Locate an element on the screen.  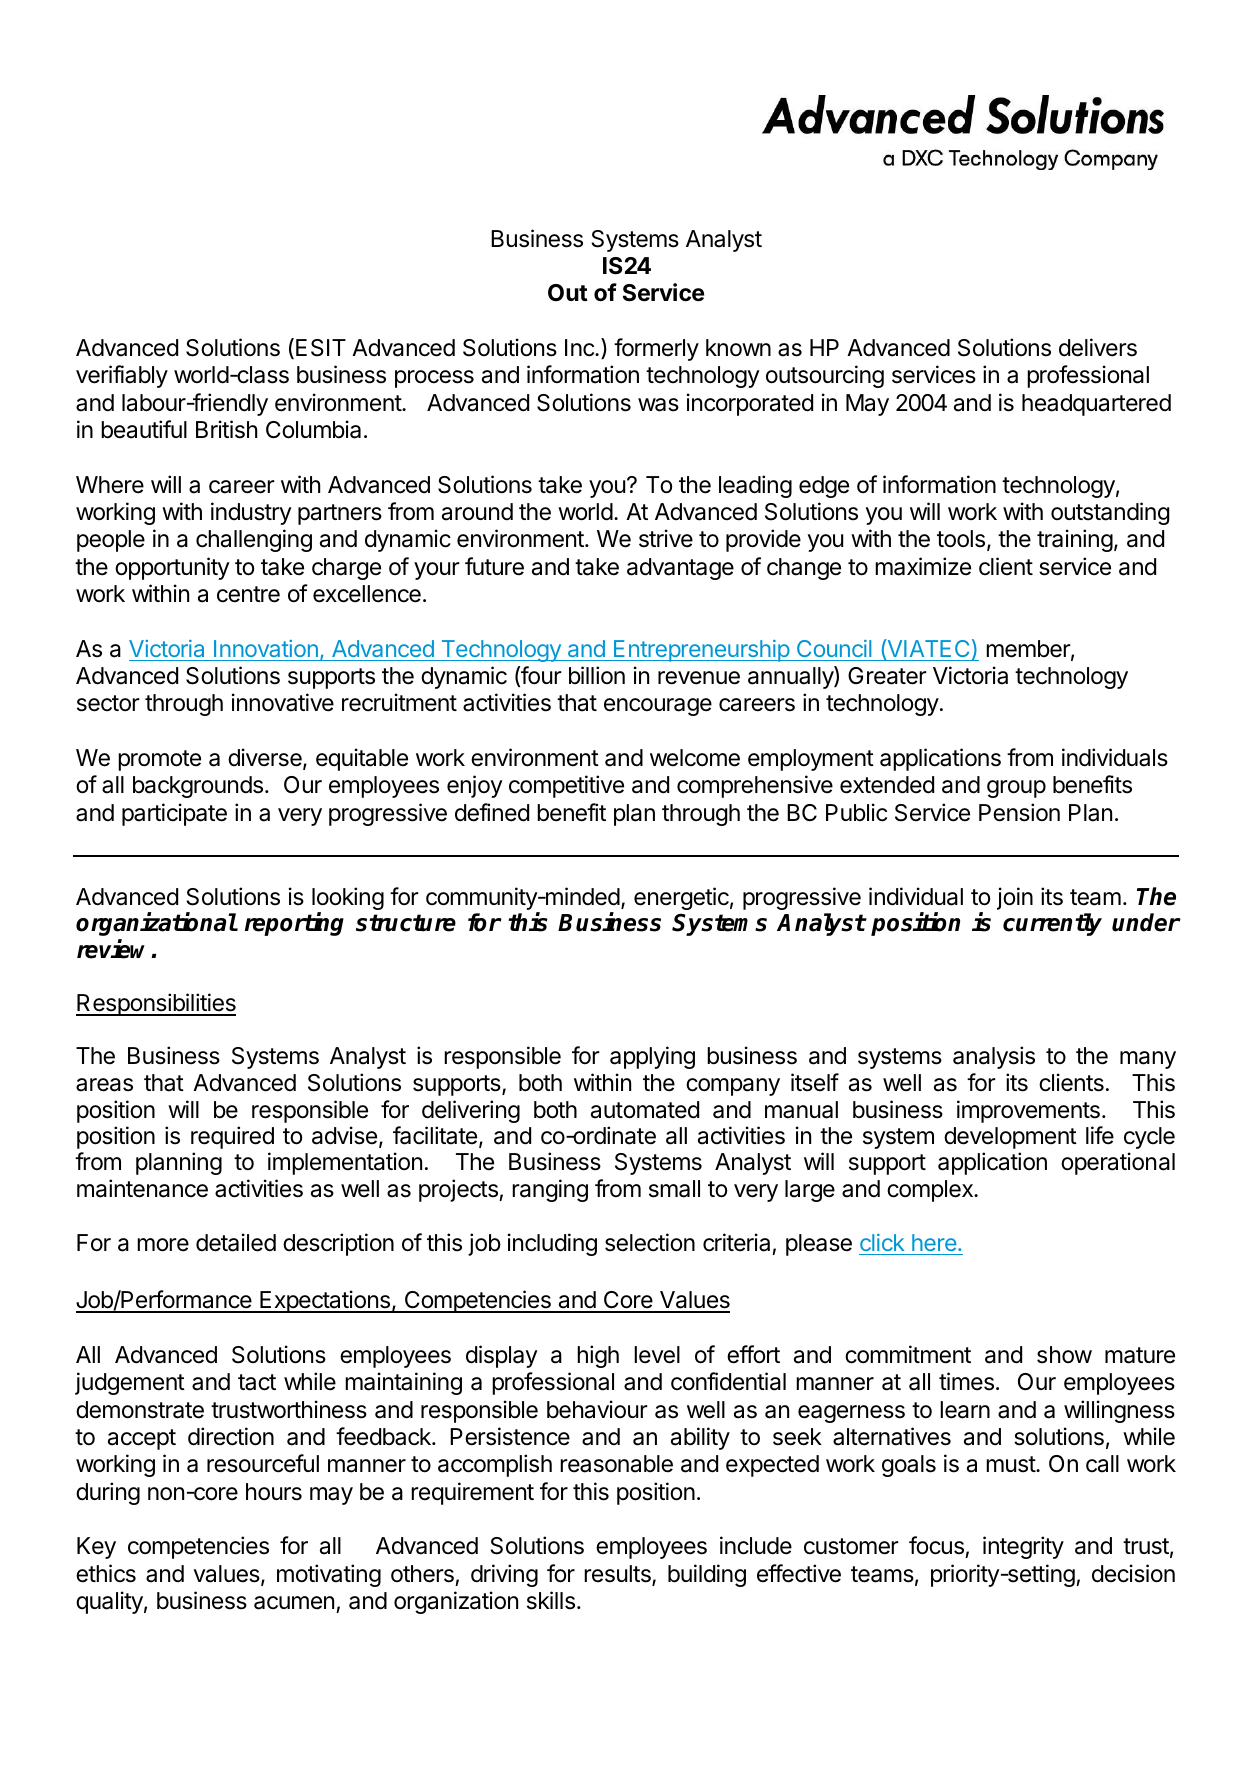
backgrounds is located at coordinates (198, 787).
